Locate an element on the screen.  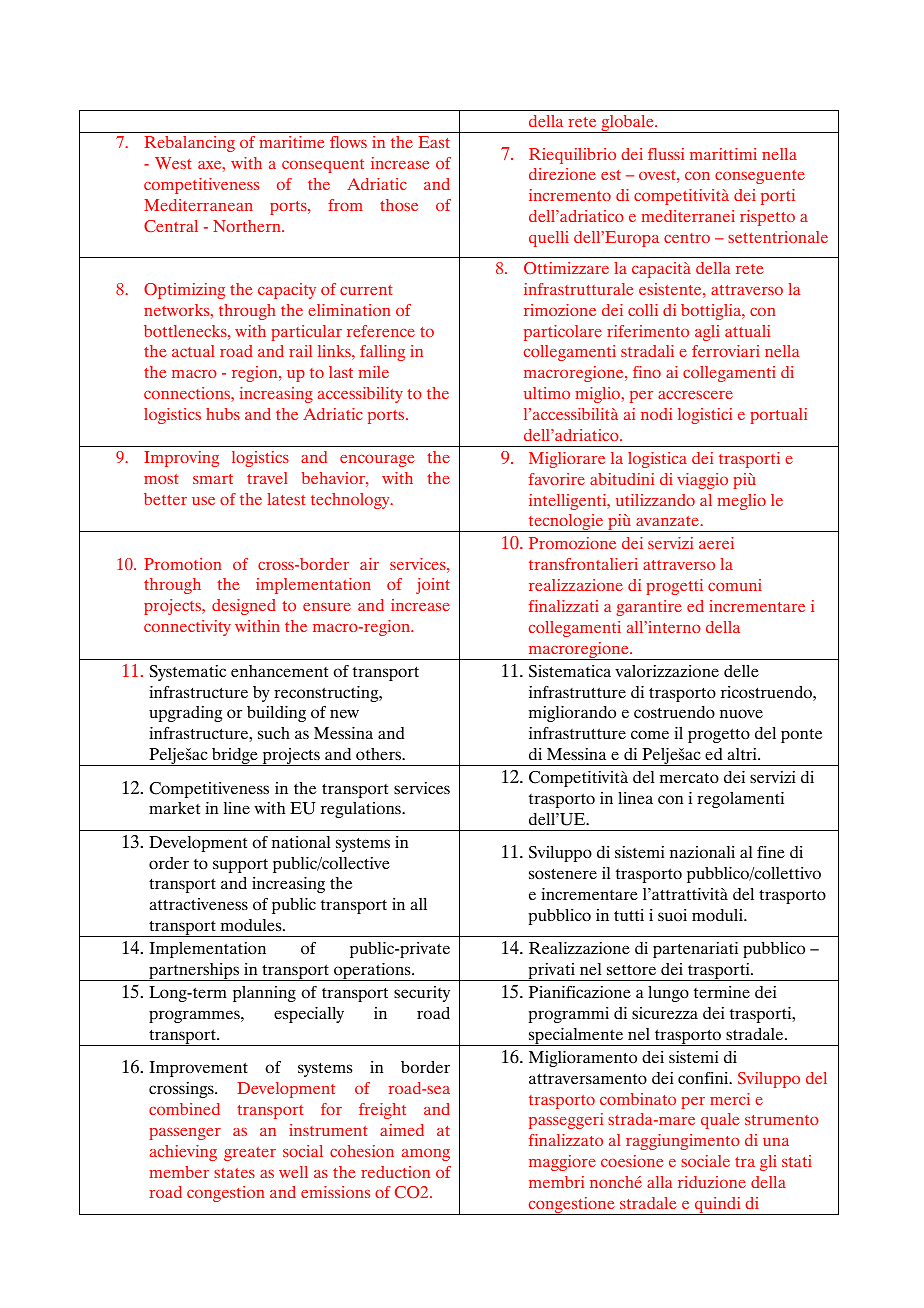
states is located at coordinates (234, 1173).
